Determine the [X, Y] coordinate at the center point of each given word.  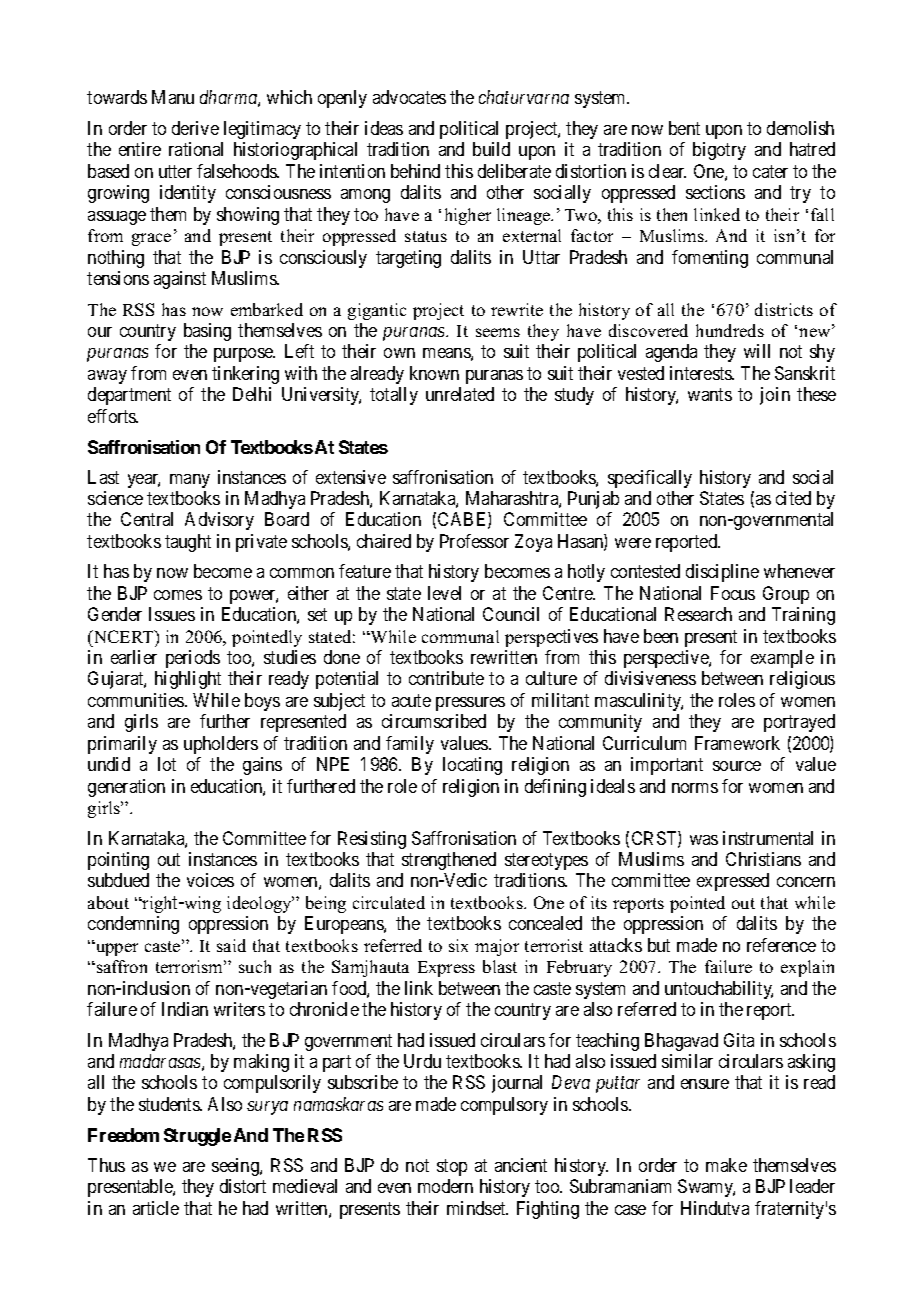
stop [452, 1167]
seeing [236, 1167]
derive [195, 128]
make [726, 1165]
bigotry [719, 151]
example [782, 659]
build [491, 149]
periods [193, 659]
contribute [446, 678]
